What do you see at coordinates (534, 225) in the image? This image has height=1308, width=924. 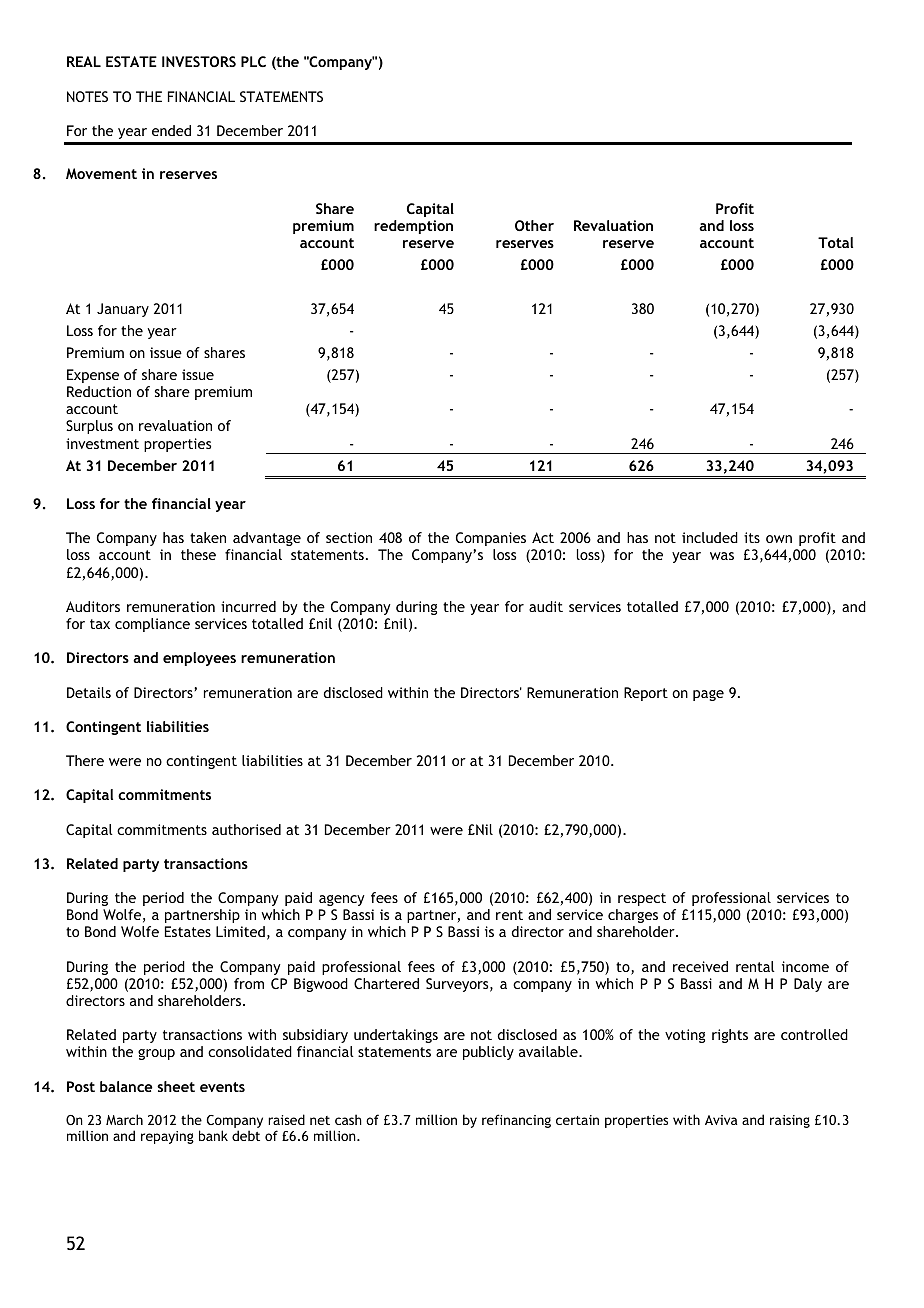 I see `Other` at bounding box center [534, 225].
